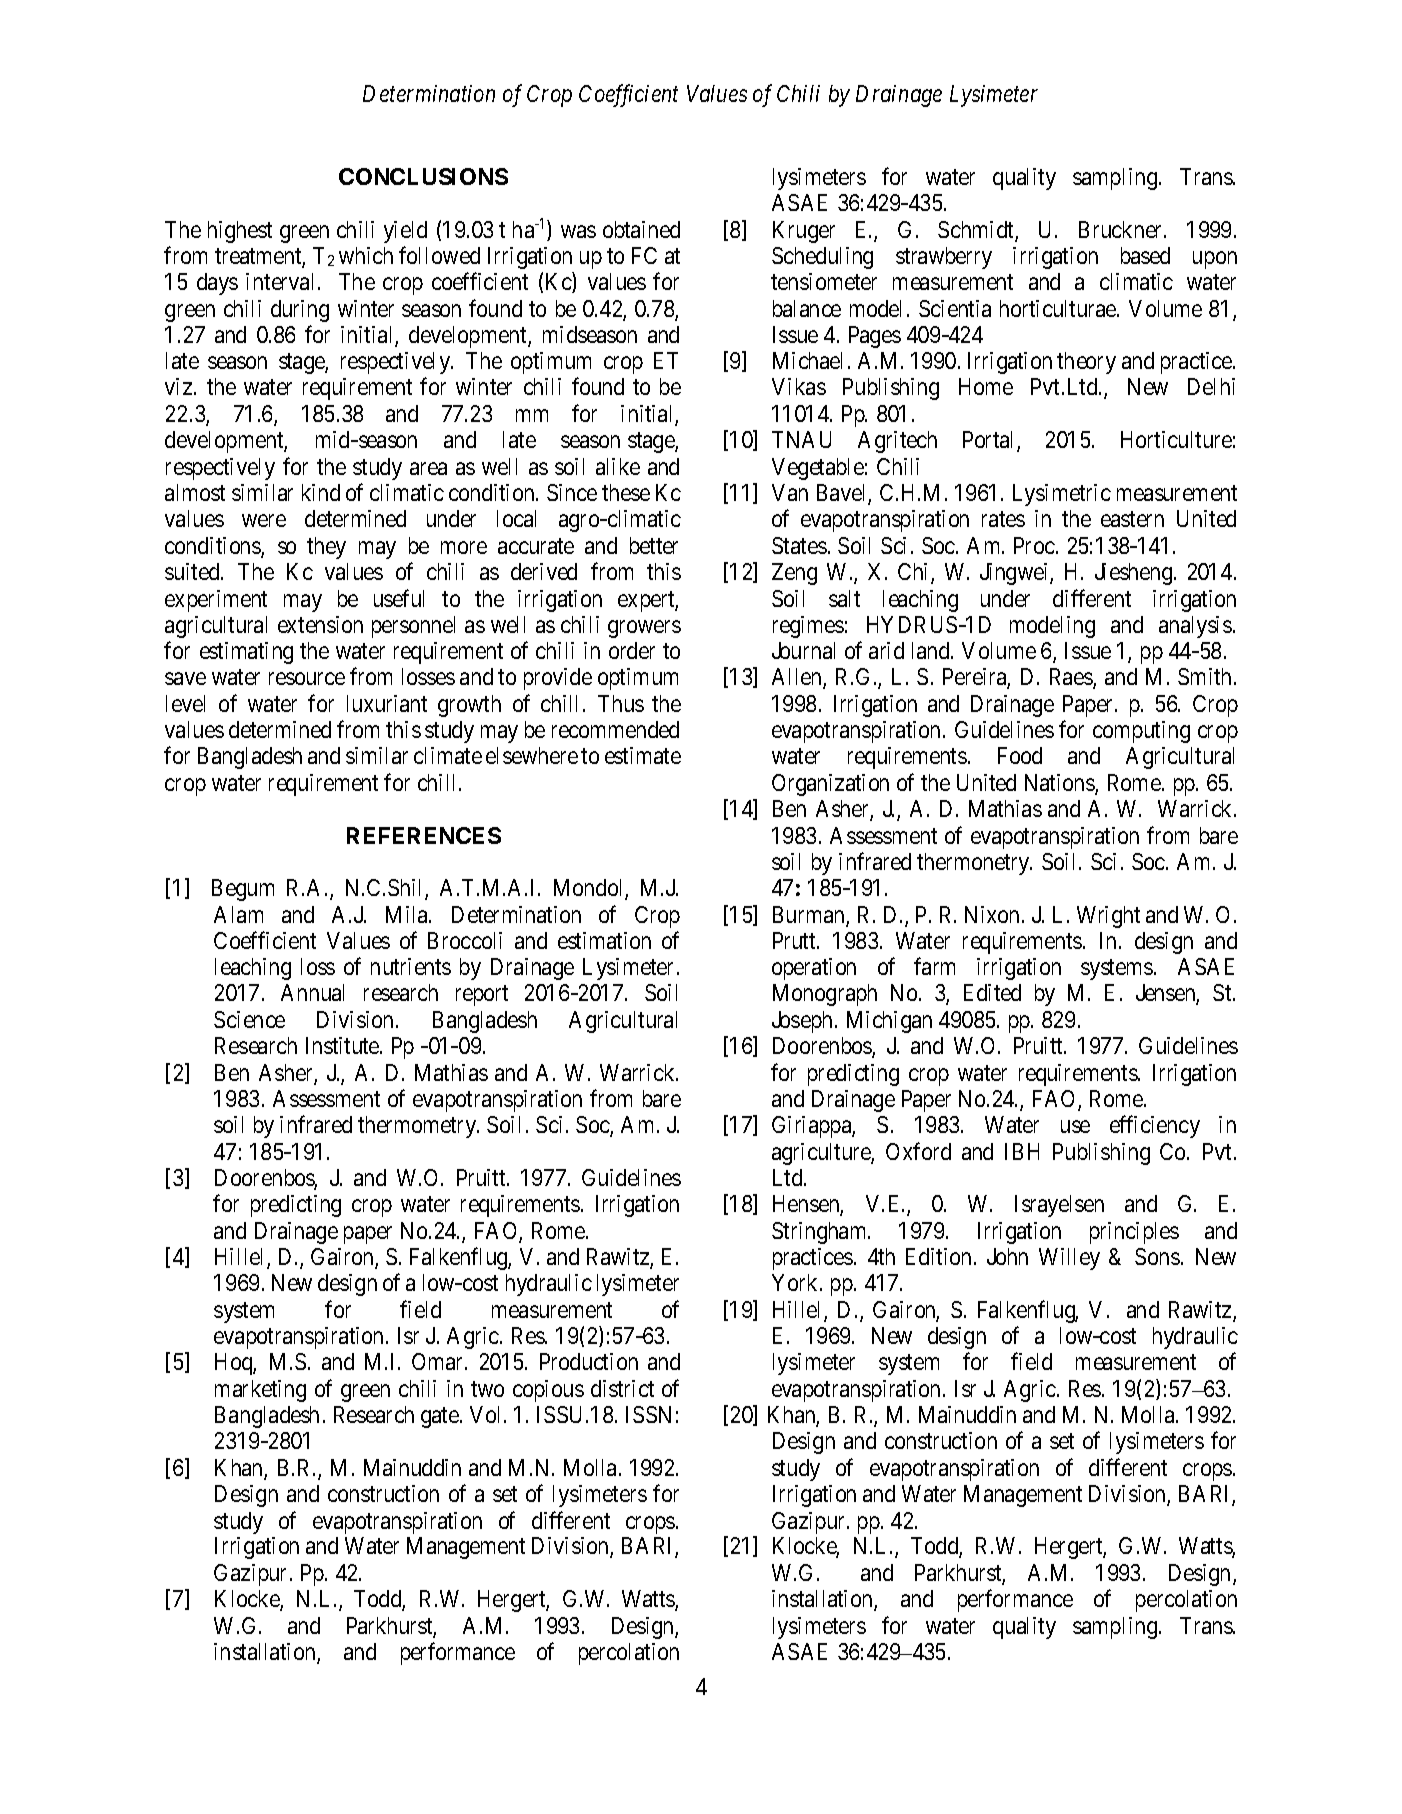  I want to click on Nations, so click(1060, 784).
